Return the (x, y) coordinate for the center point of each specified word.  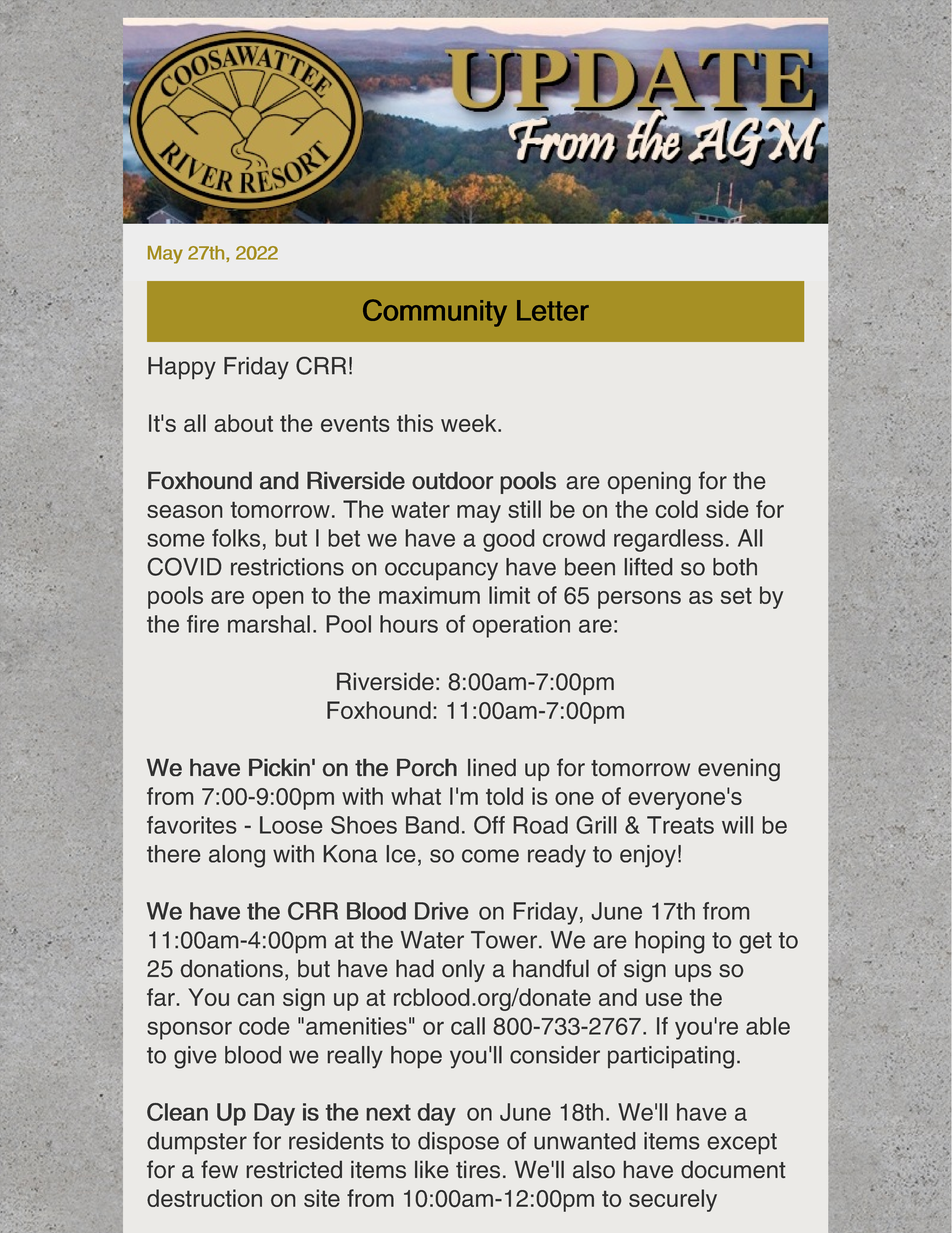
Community (435, 313)
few (219, 1169)
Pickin (279, 767)
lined (492, 767)
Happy (182, 368)
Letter (553, 310)
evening (739, 769)
